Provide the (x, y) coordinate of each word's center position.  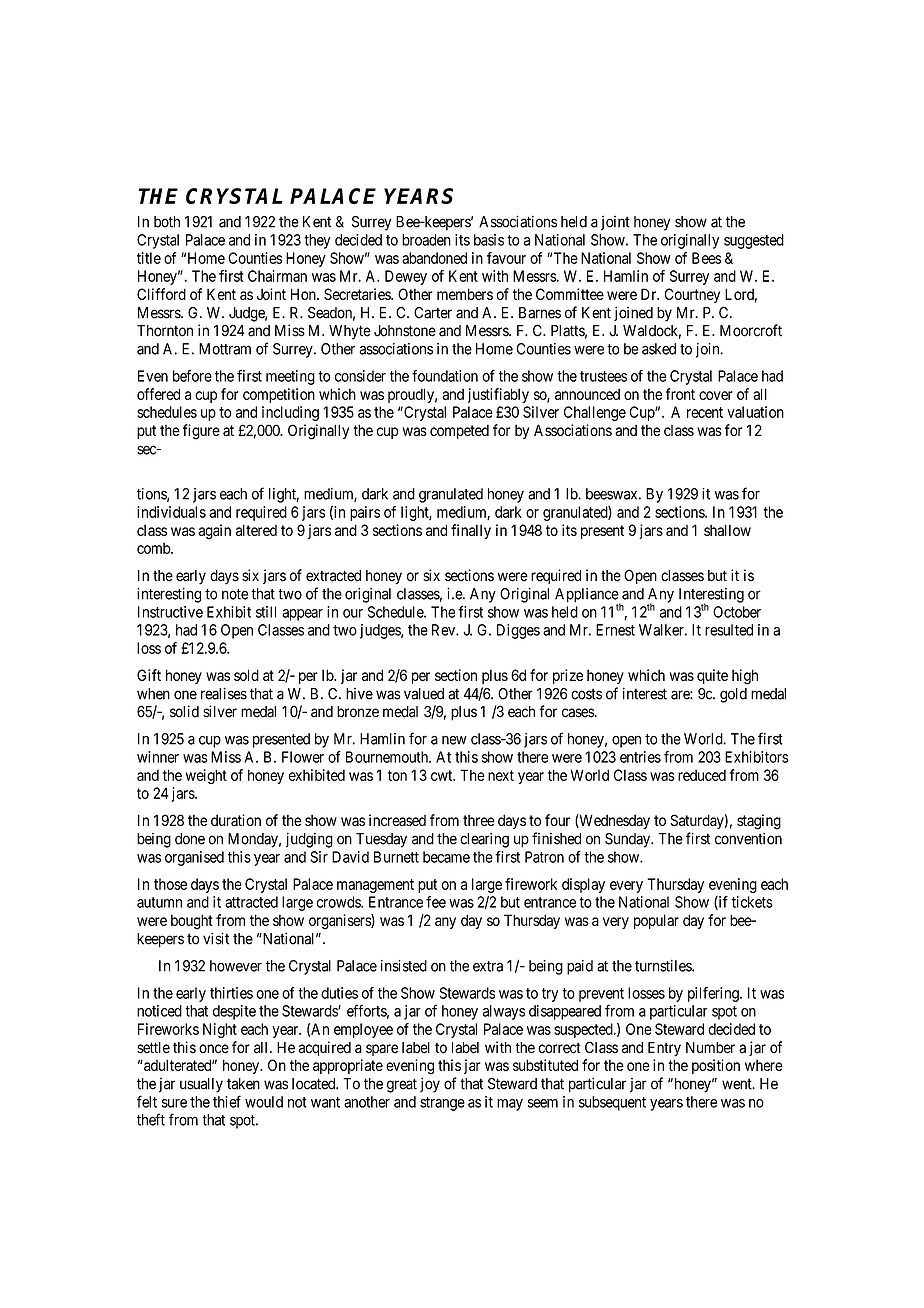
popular (656, 921)
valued (424, 694)
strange (442, 1104)
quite (712, 676)
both (167, 222)
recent (705, 412)
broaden (426, 240)
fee (436, 902)
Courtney (692, 295)
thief (227, 1101)
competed (459, 431)
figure (201, 432)
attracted (251, 902)
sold (246, 675)
